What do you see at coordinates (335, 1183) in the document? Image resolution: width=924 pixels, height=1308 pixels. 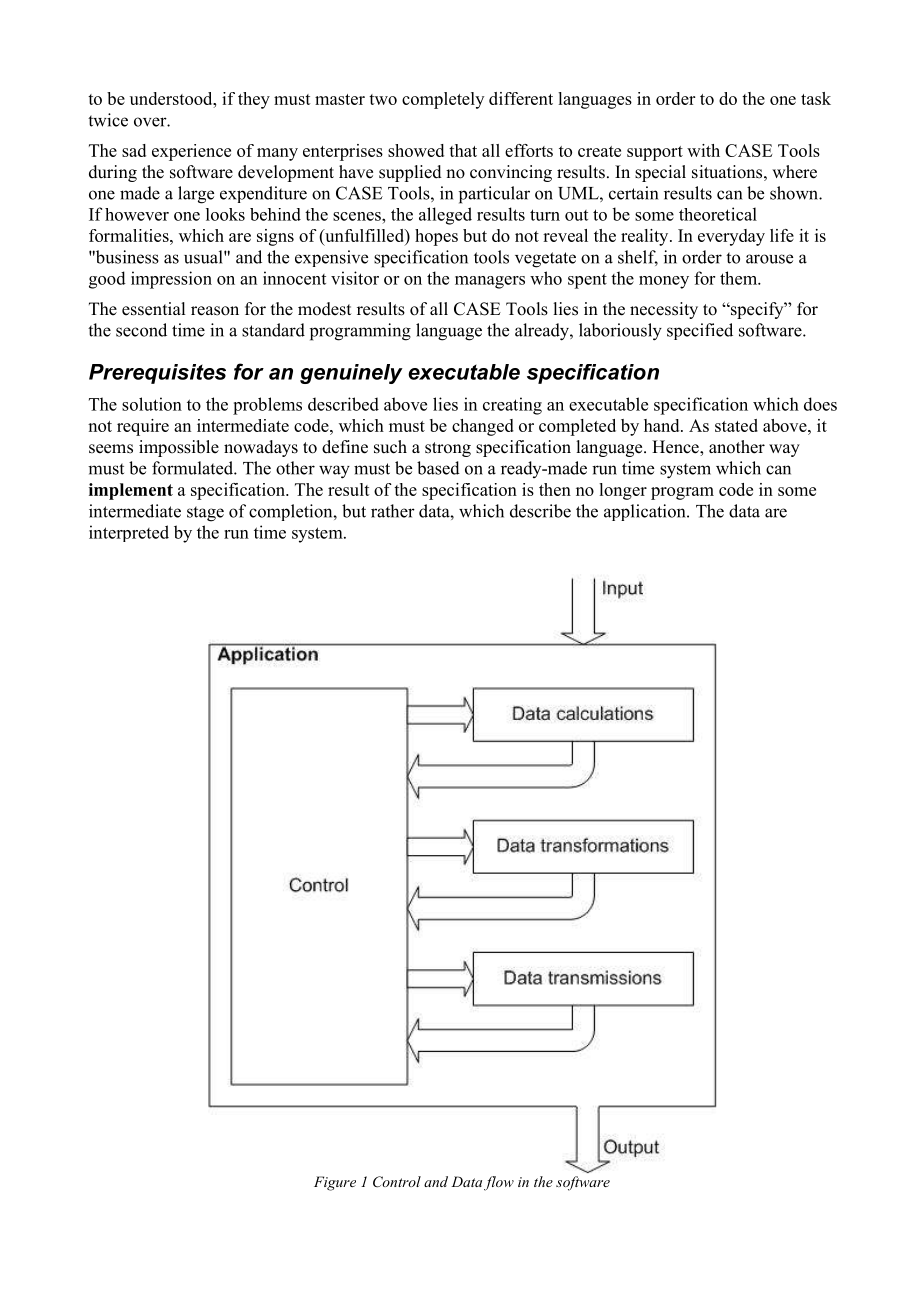 I see `Figure` at bounding box center [335, 1183].
